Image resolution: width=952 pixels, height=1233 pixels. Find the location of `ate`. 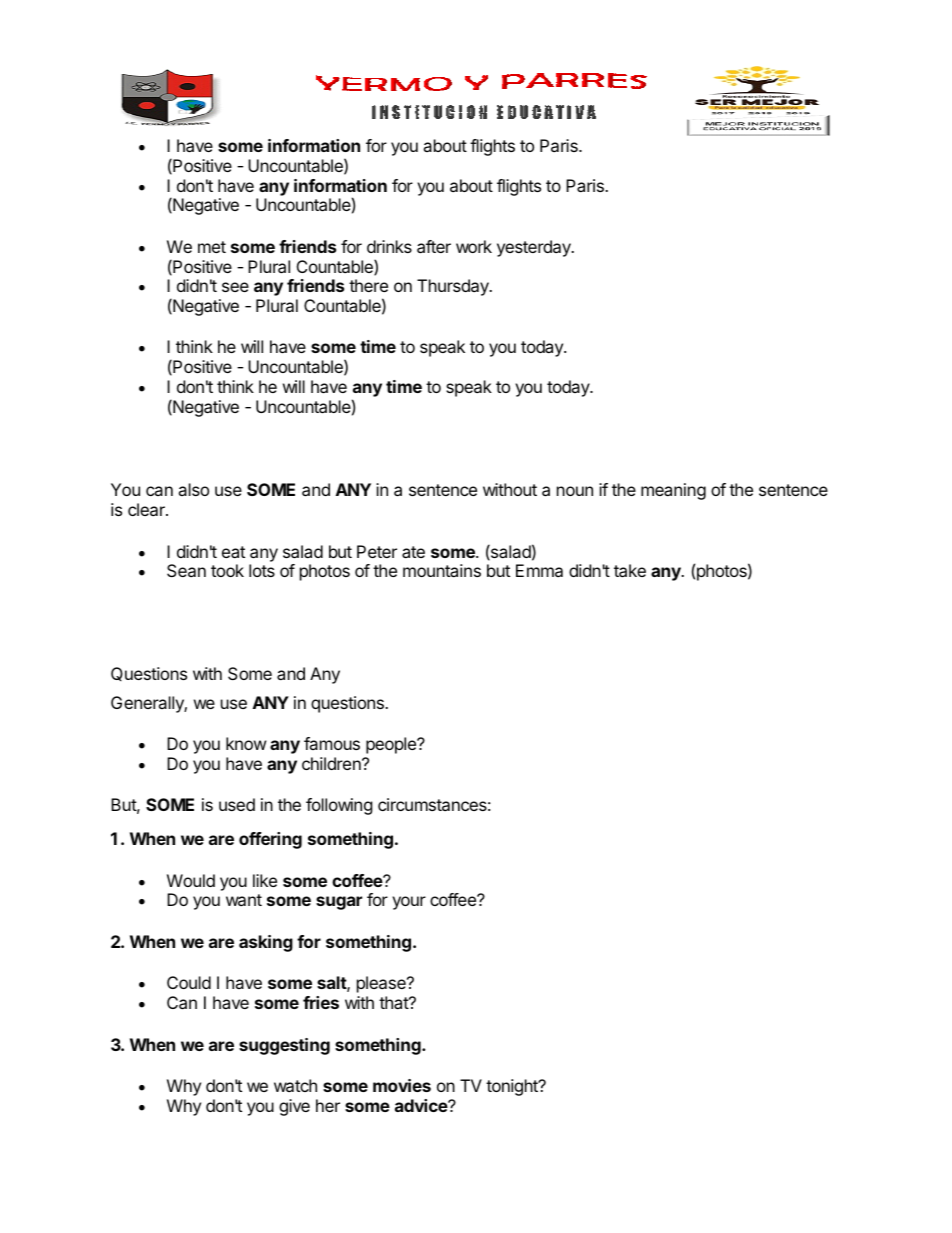

ate is located at coordinates (413, 552).
